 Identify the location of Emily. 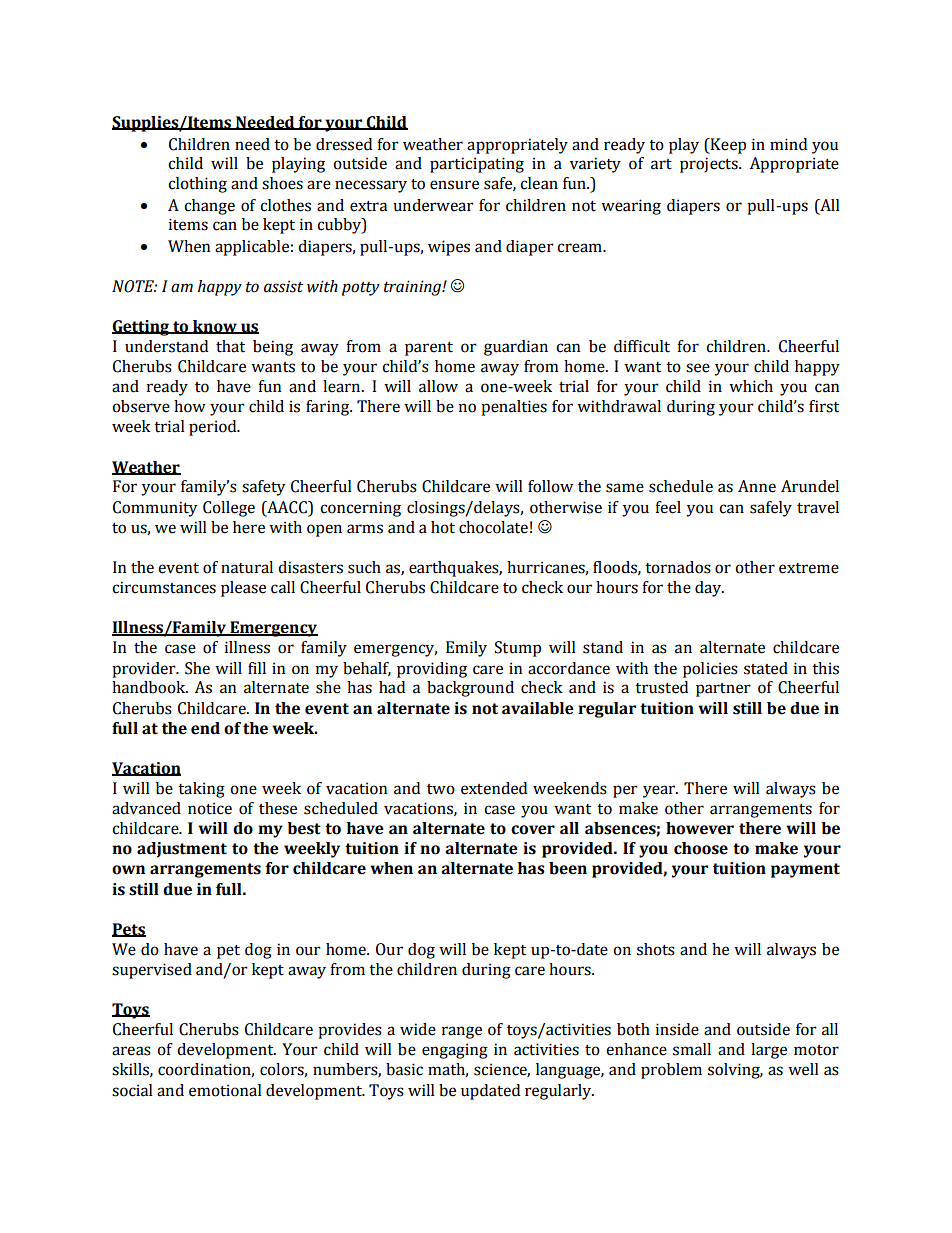
(466, 649).
